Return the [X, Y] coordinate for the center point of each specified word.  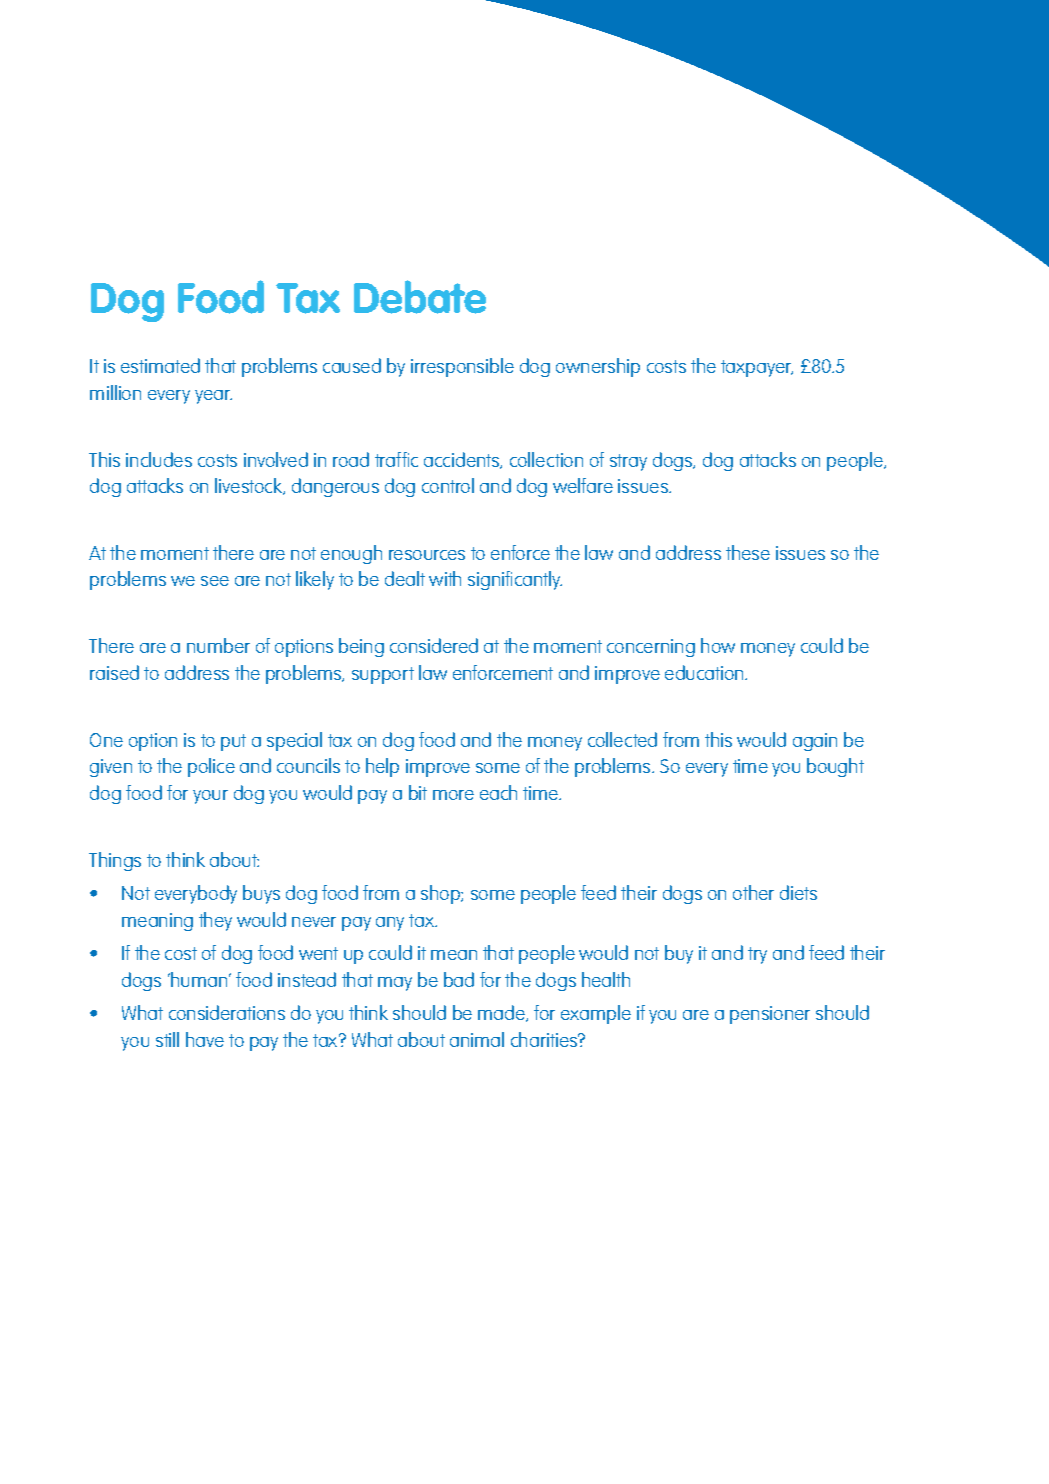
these [748, 552]
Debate [420, 297]
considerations [227, 1012]
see [215, 581]
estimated [160, 365]
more [453, 795]
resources [427, 555]
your [210, 797]
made [503, 1013]
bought [835, 767]
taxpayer [757, 368]
